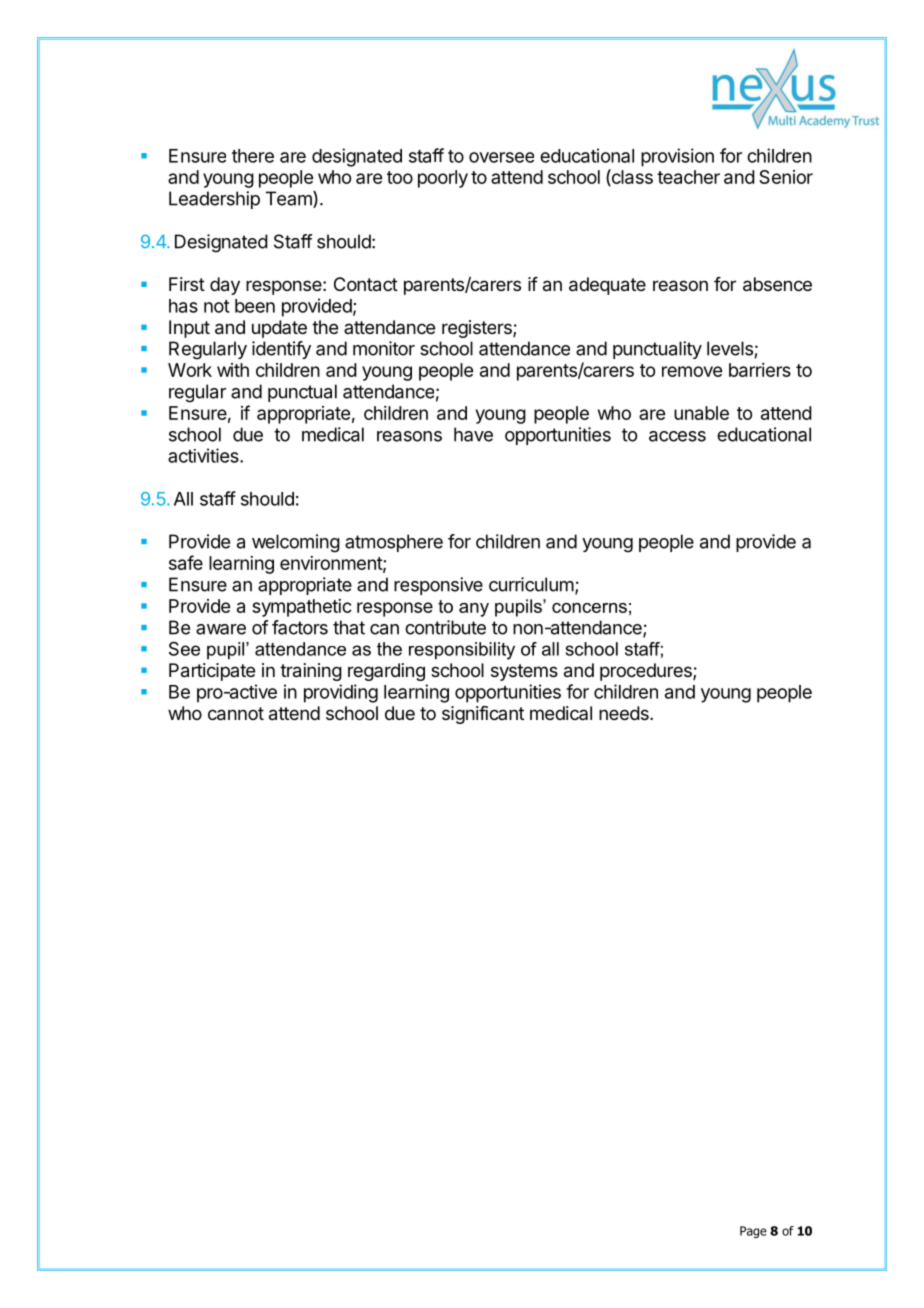  What do you see at coordinates (473, 434) in the document?
I see `have` at bounding box center [473, 434].
